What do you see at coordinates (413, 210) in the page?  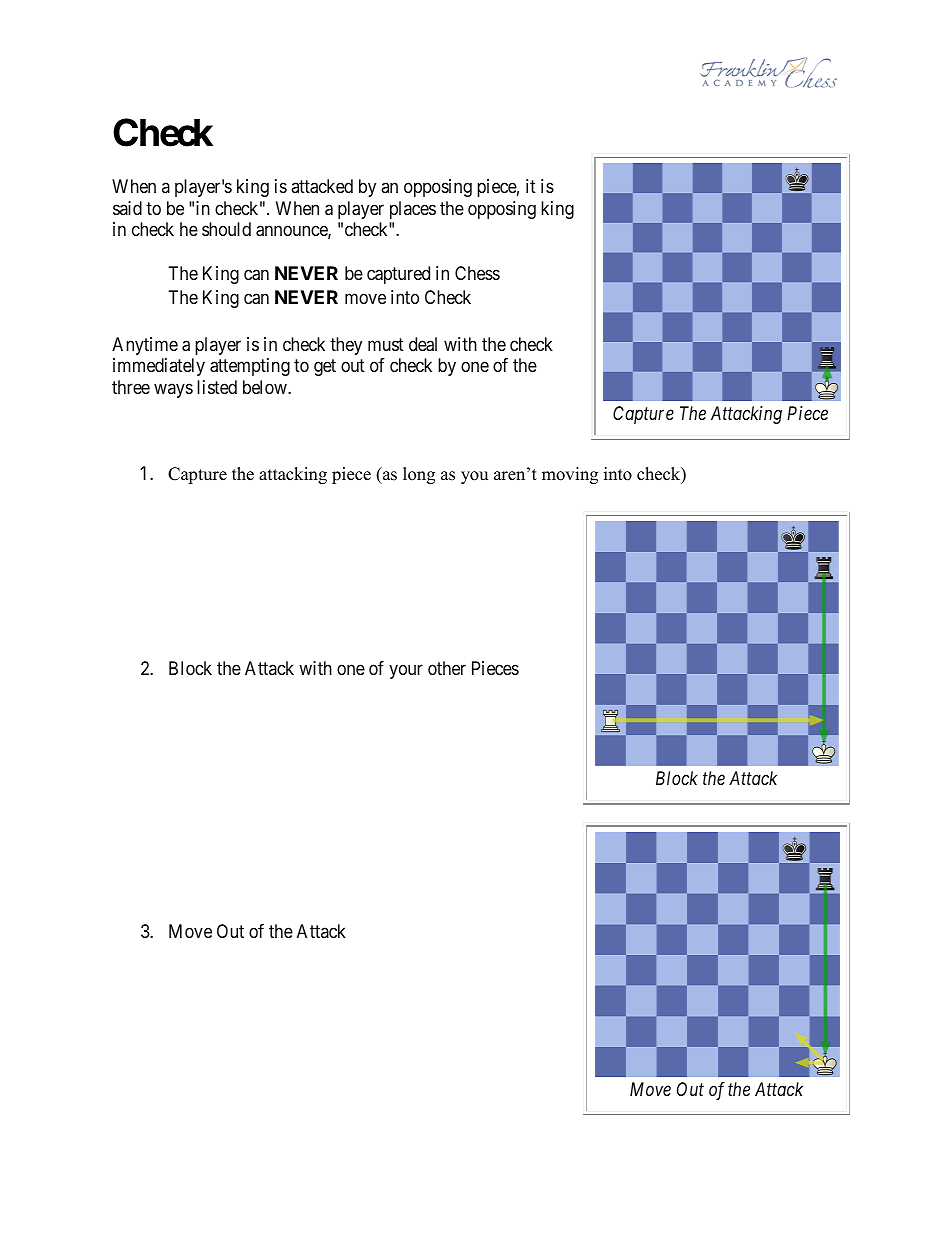 I see `places` at bounding box center [413, 210].
